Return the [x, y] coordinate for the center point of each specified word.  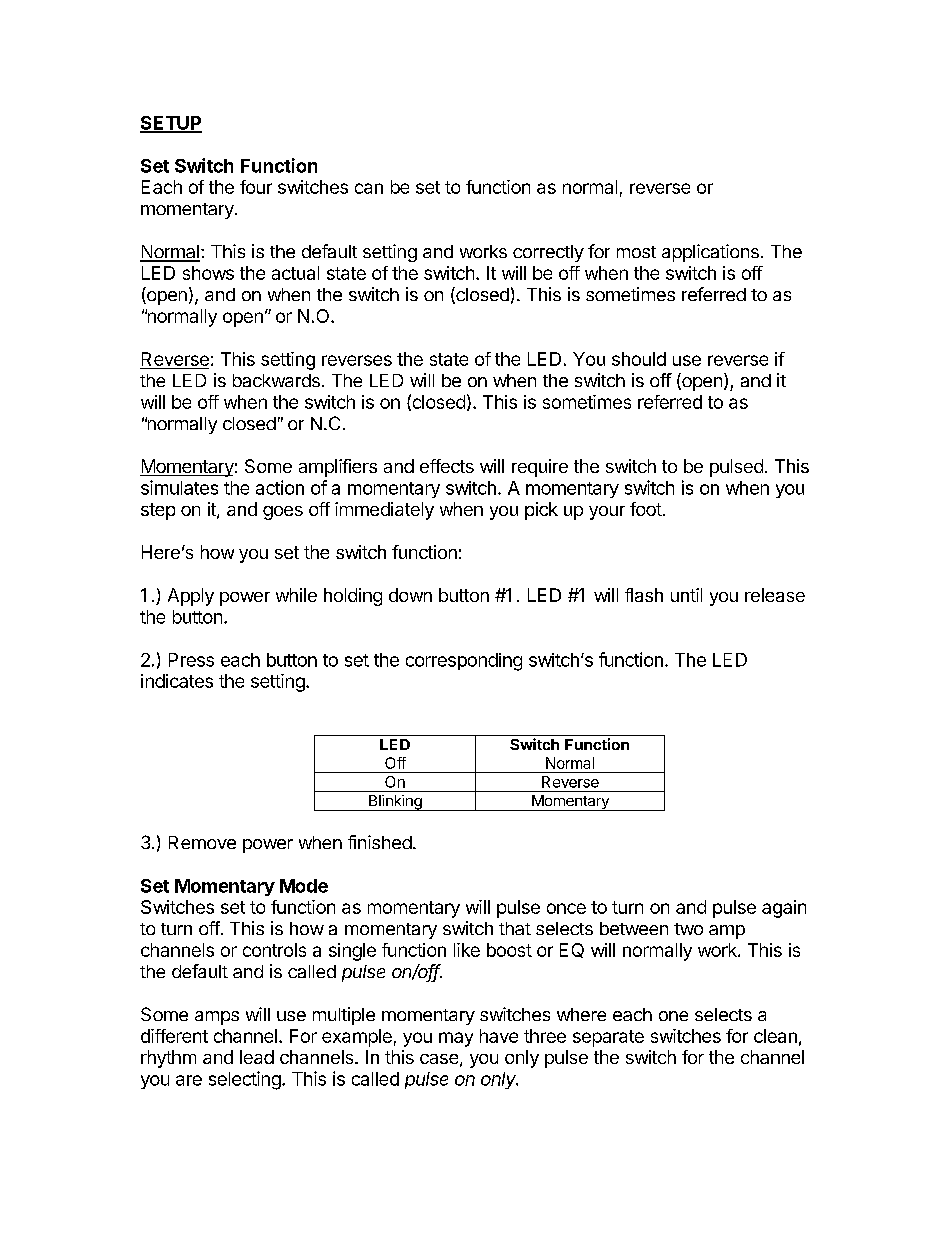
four [256, 187]
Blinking [395, 803]
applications [710, 253]
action [280, 487]
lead [257, 1057]
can [369, 188]
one [673, 1016]
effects [447, 466]
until [686, 595]
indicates [177, 681]
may [456, 1039]
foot [646, 509]
